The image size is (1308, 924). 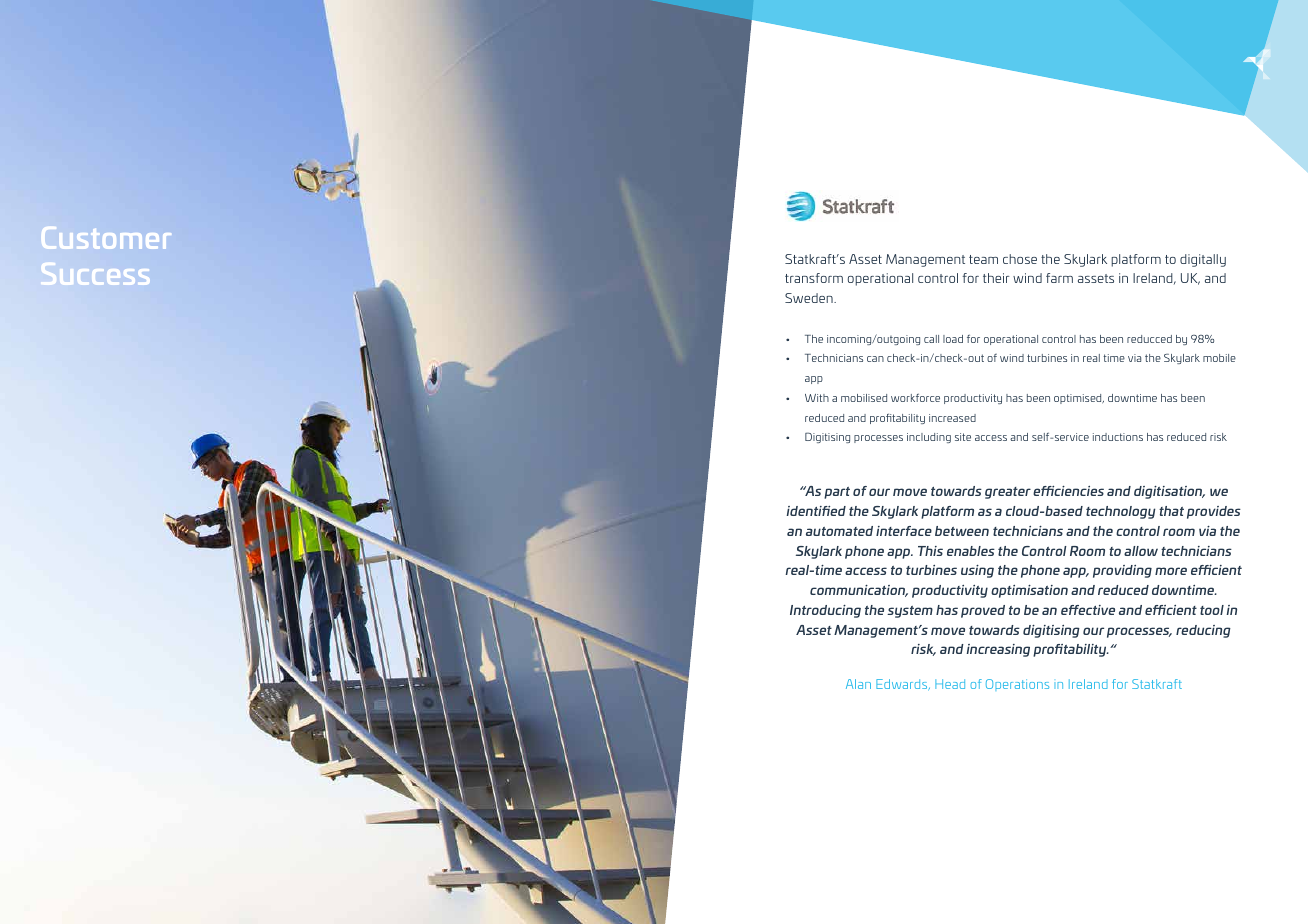 I want to click on communication, so click(x=859, y=591).
